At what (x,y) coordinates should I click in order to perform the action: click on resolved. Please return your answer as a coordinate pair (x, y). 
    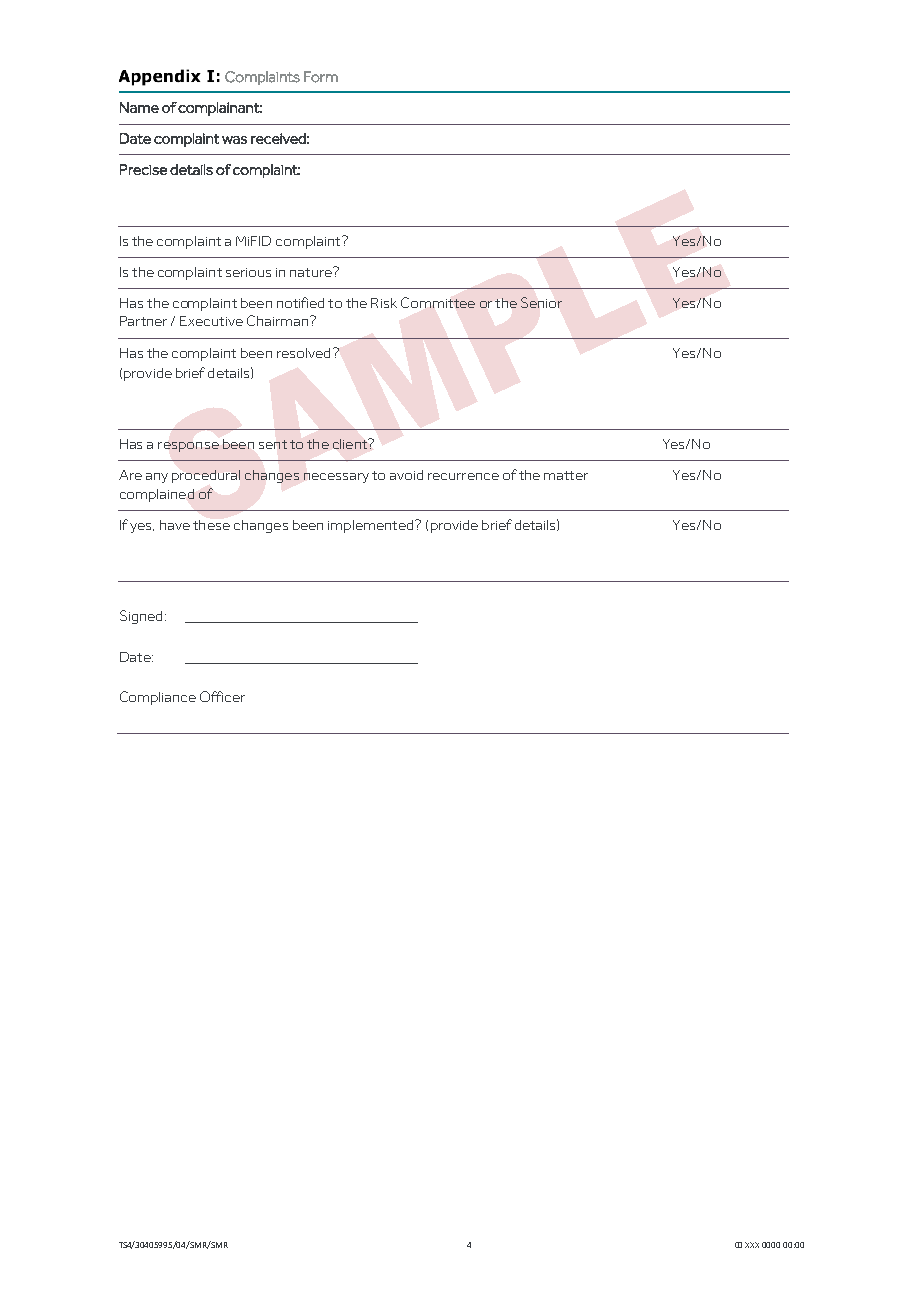
    Looking at the image, I should click on (303, 353).
